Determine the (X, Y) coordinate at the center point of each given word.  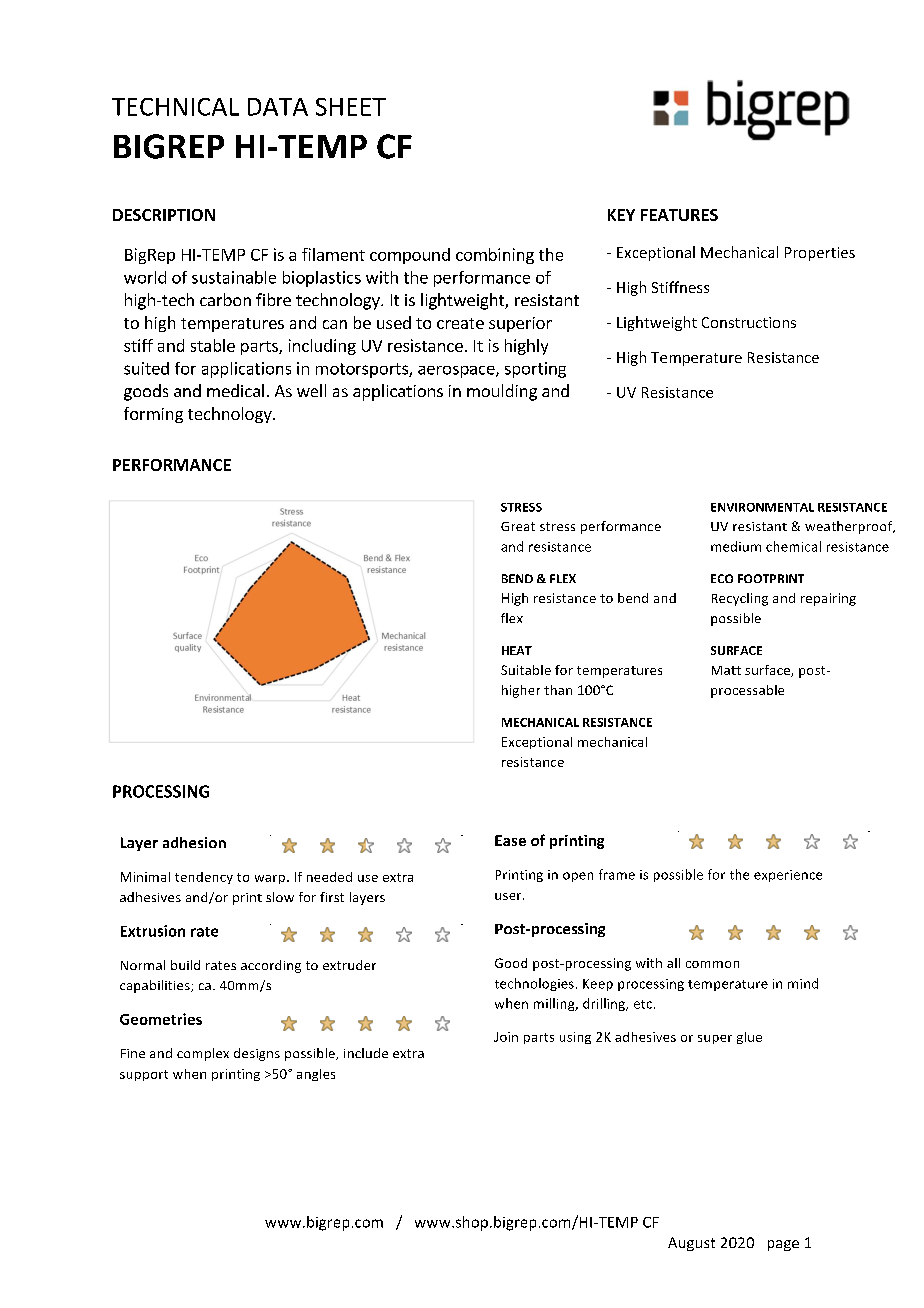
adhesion (194, 842)
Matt (726, 670)
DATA (278, 107)
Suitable (526, 670)
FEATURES (679, 215)
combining (495, 256)
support (144, 1075)
